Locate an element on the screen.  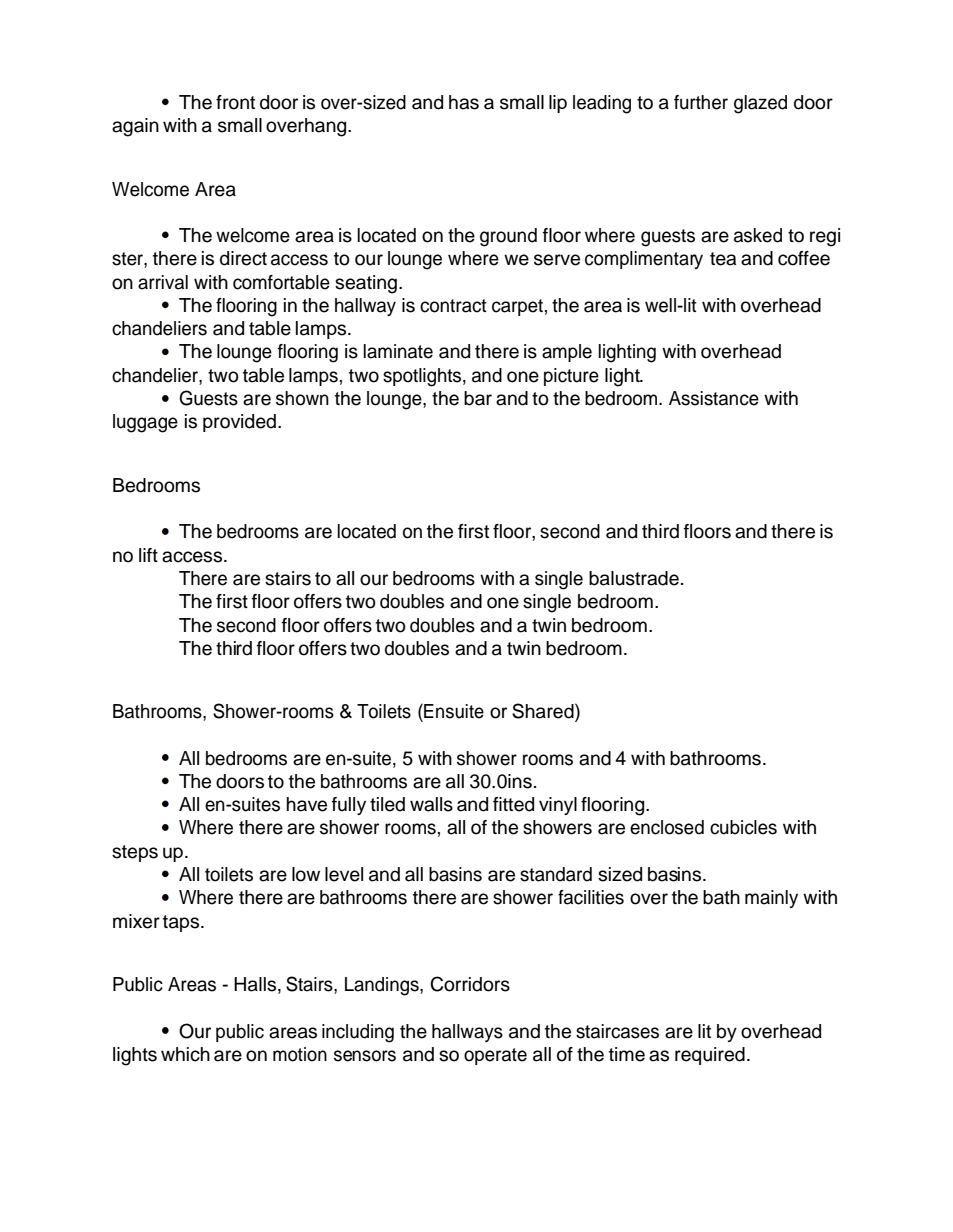
have is located at coordinates (307, 804).
